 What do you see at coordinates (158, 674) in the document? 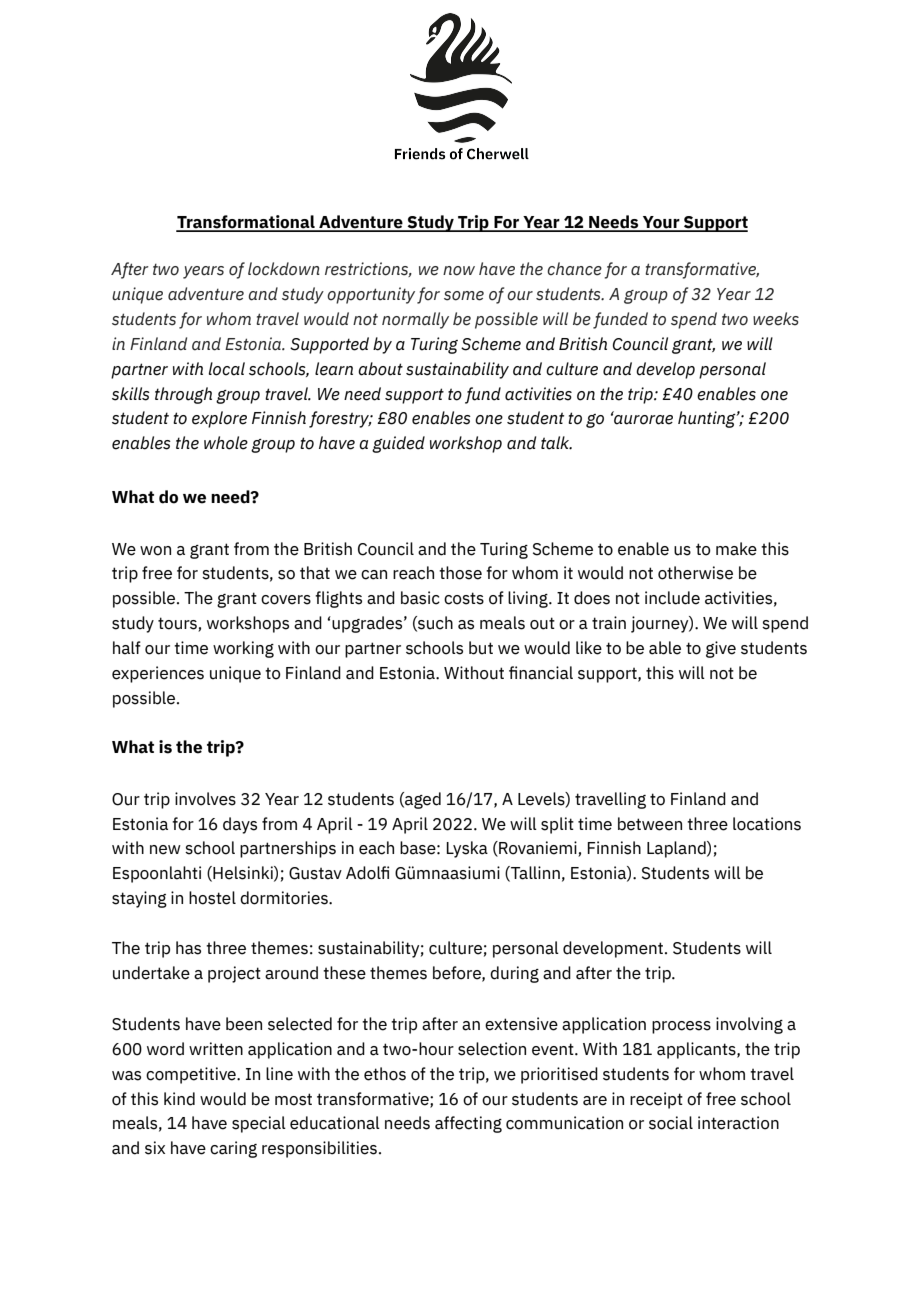
I see `experiences` at bounding box center [158, 674].
